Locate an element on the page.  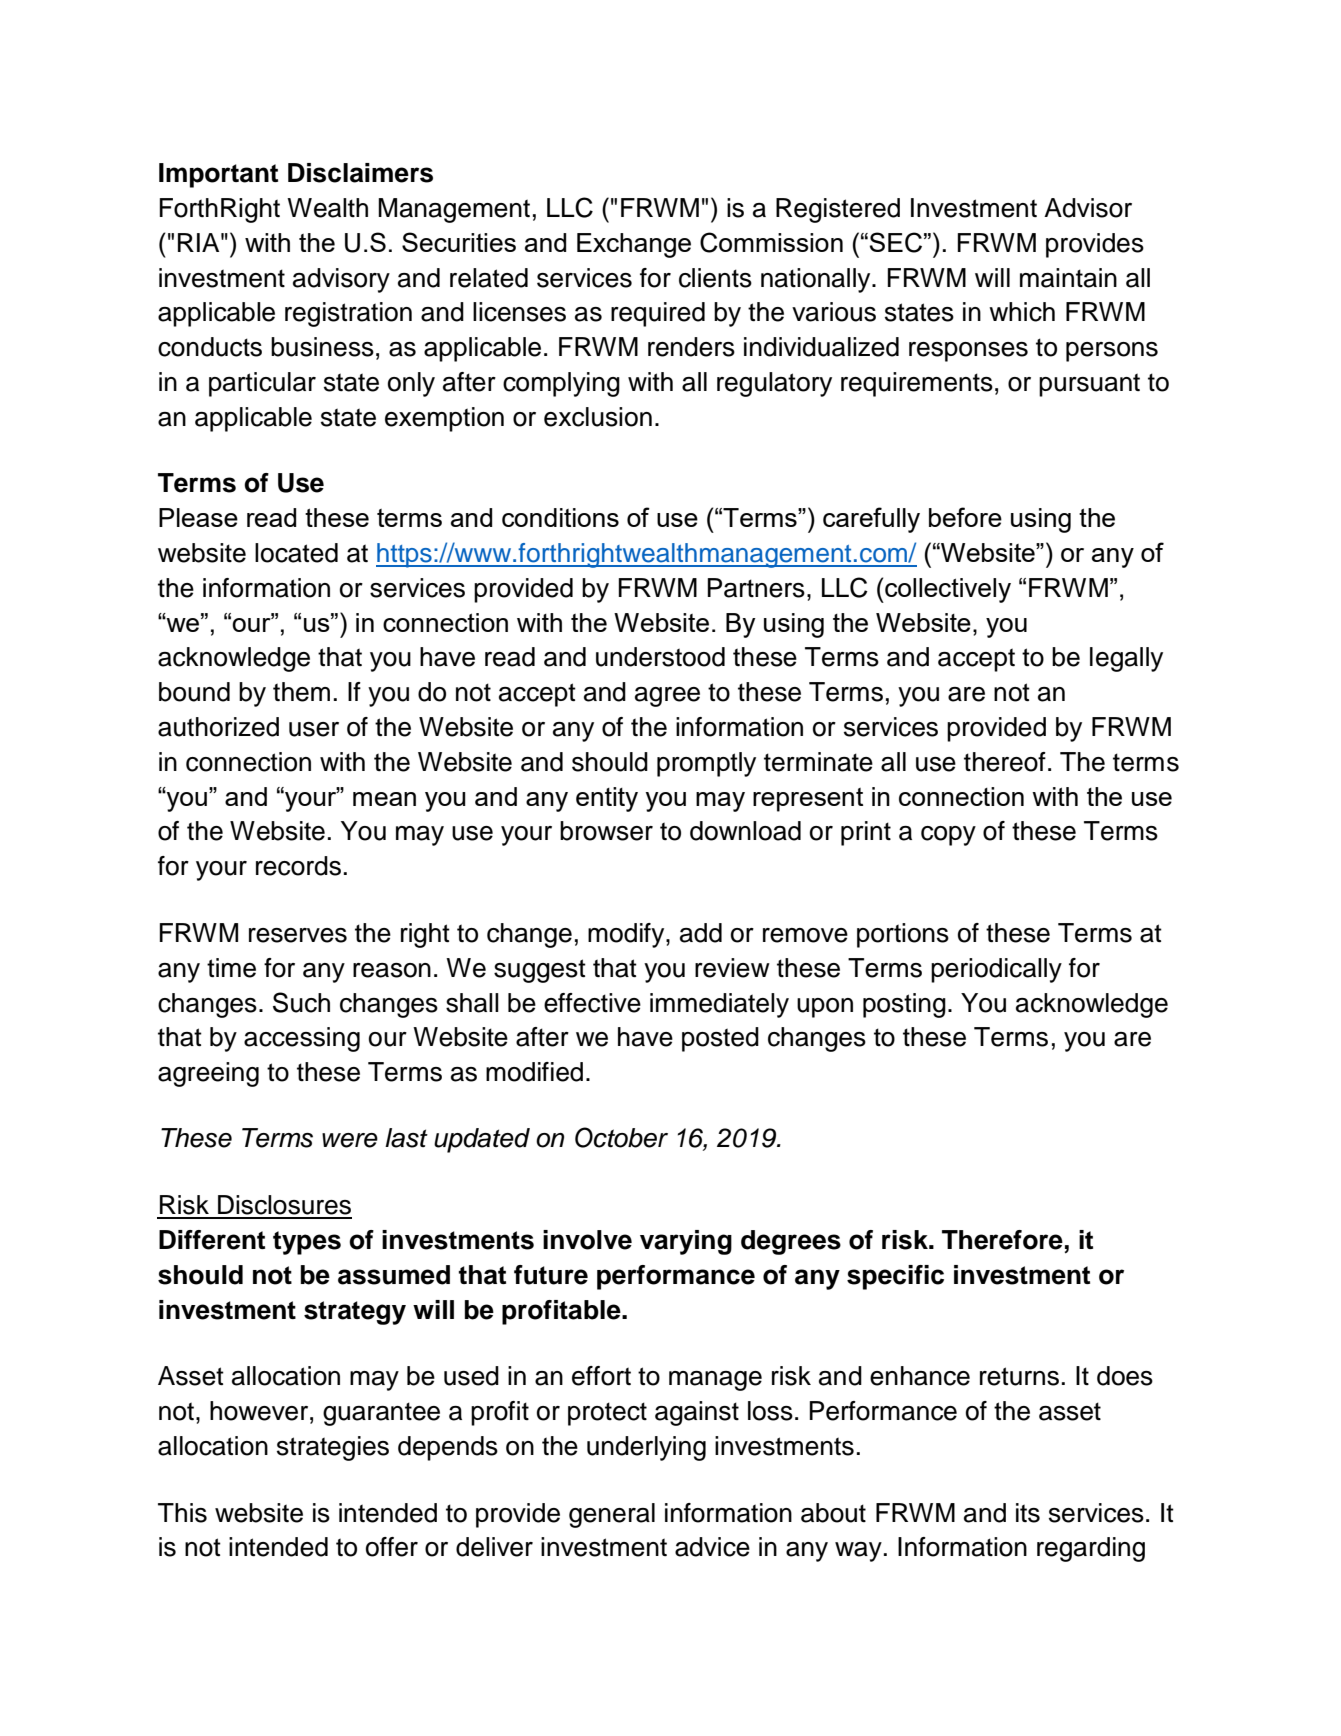
strategies is located at coordinates (333, 1448).
